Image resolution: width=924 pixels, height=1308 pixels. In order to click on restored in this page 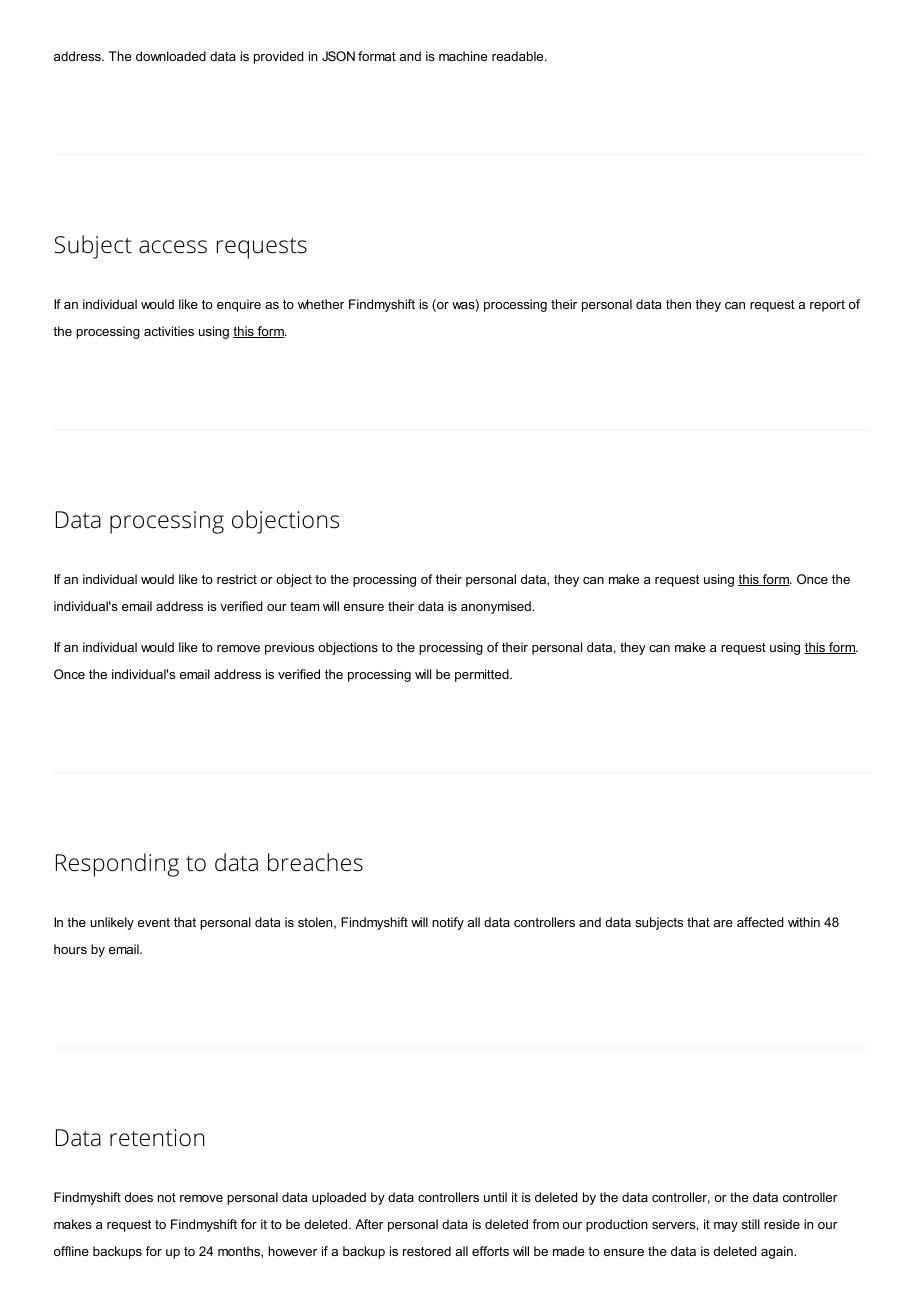, I will do `click(427, 1251)`.
